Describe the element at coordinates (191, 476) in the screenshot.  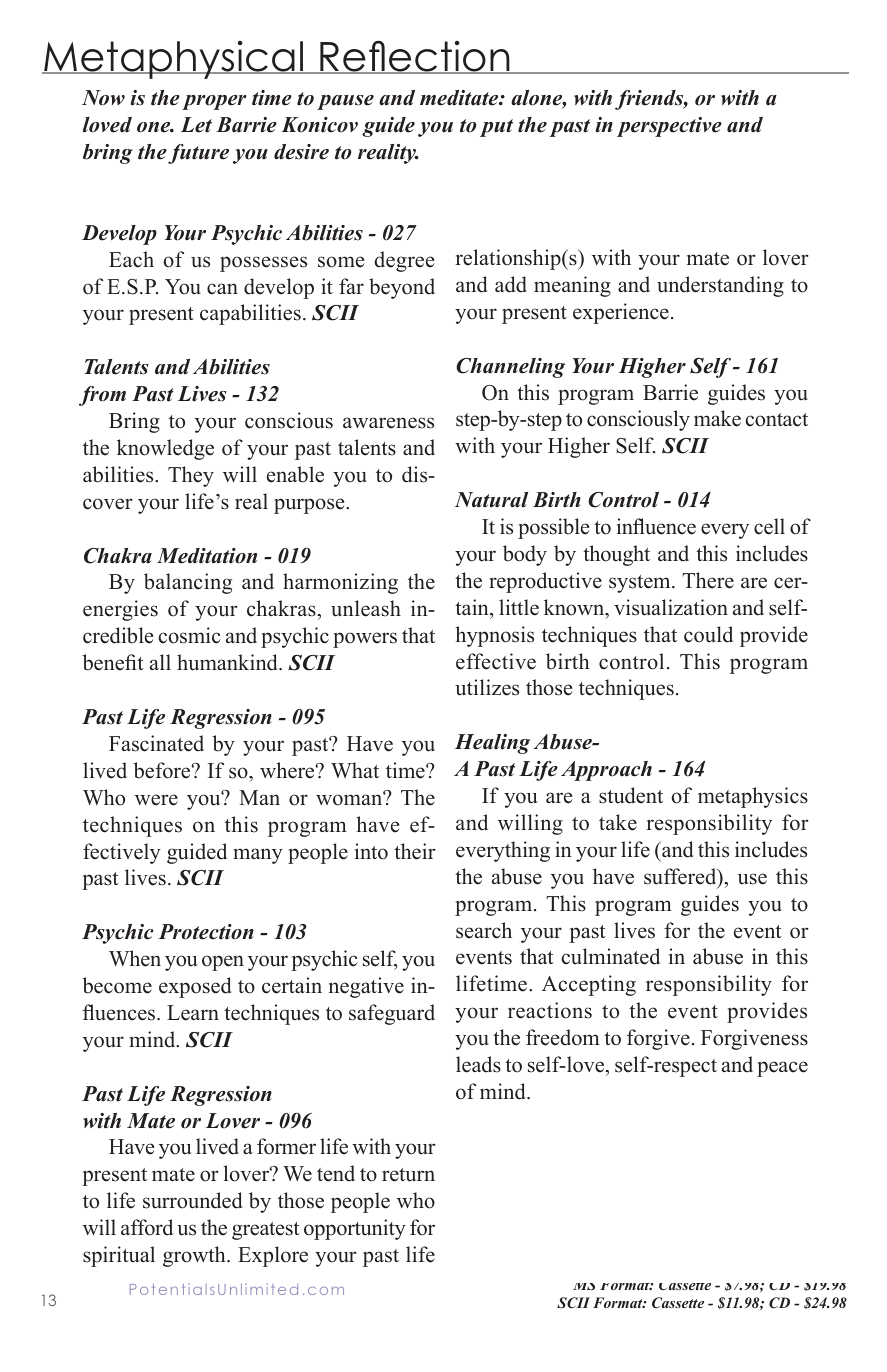
I see `They` at that location.
